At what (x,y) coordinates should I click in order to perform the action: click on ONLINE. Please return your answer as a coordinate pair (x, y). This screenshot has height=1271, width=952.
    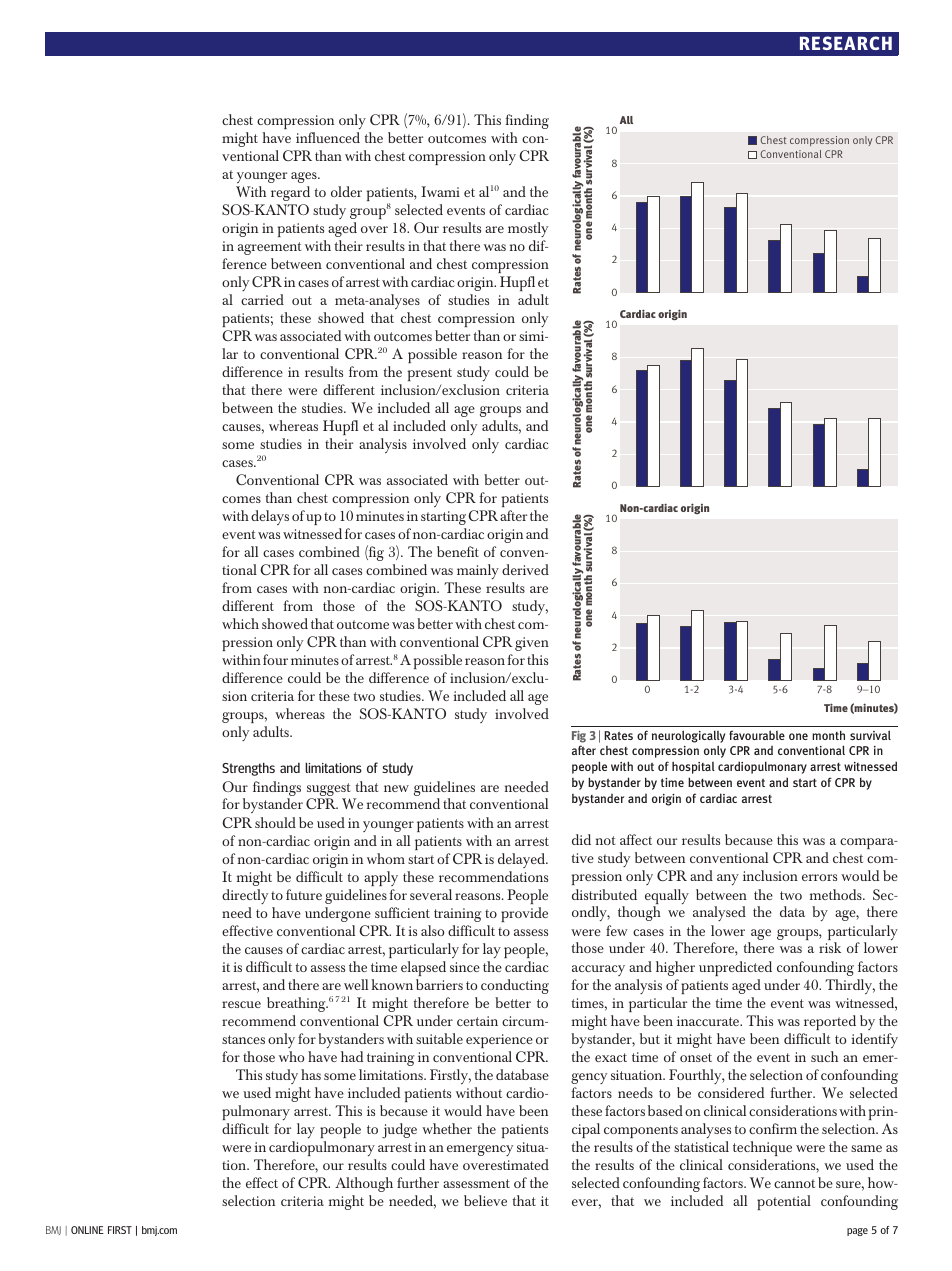
    Looking at the image, I should click on (87, 1230).
